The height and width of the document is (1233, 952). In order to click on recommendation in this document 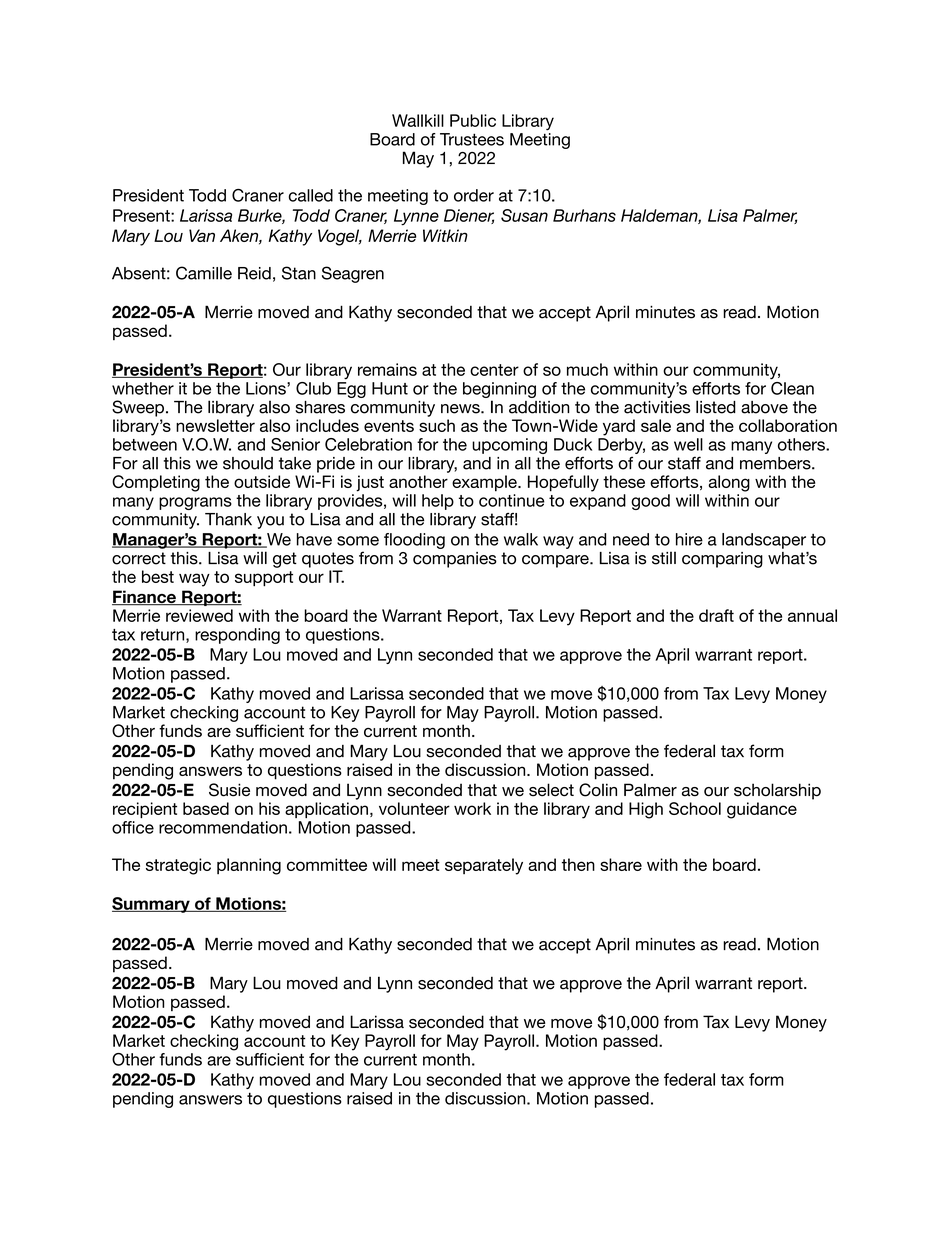, I will do `click(223, 827)`.
